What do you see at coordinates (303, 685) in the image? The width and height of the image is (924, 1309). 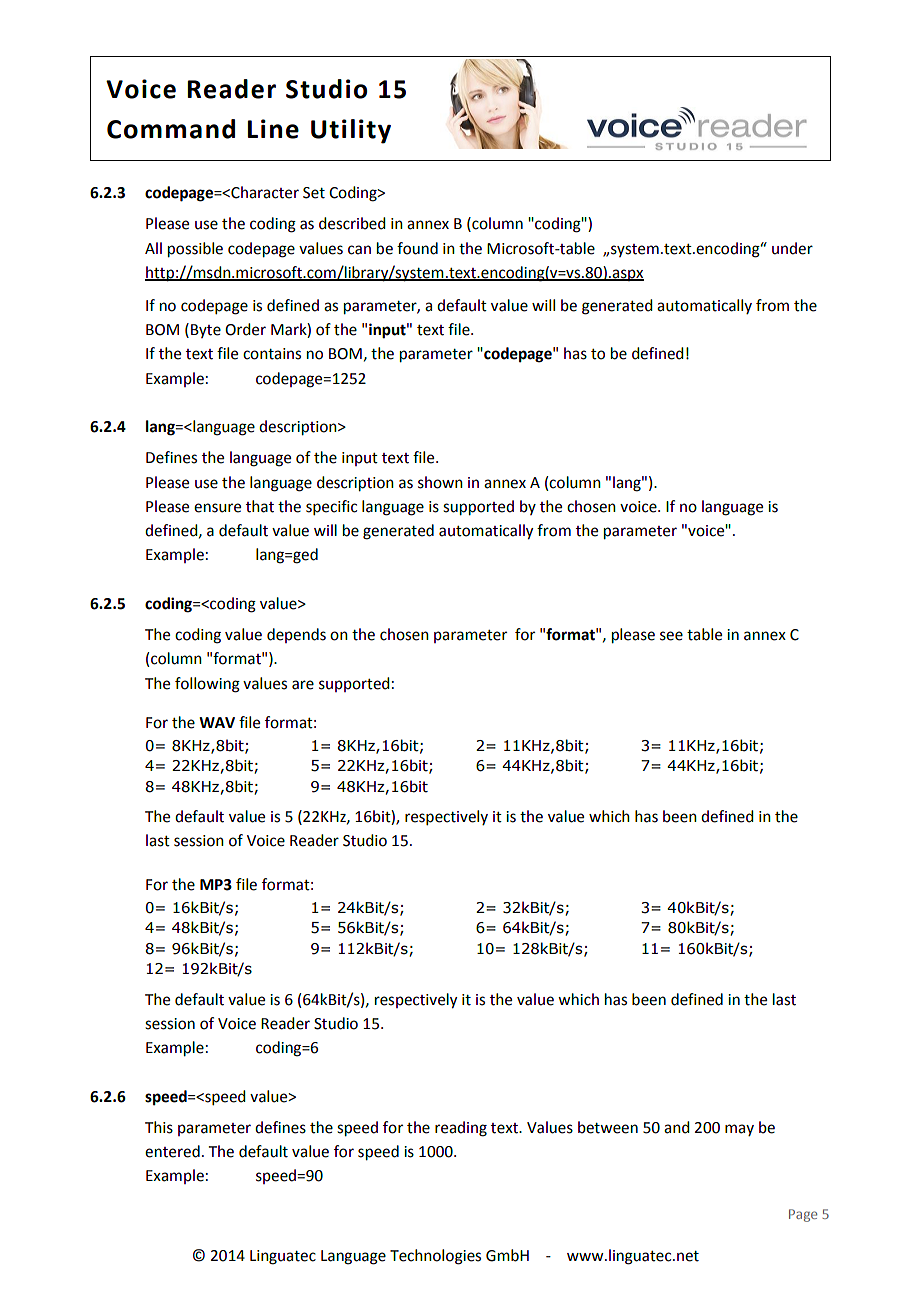 I see `are` at bounding box center [303, 685].
